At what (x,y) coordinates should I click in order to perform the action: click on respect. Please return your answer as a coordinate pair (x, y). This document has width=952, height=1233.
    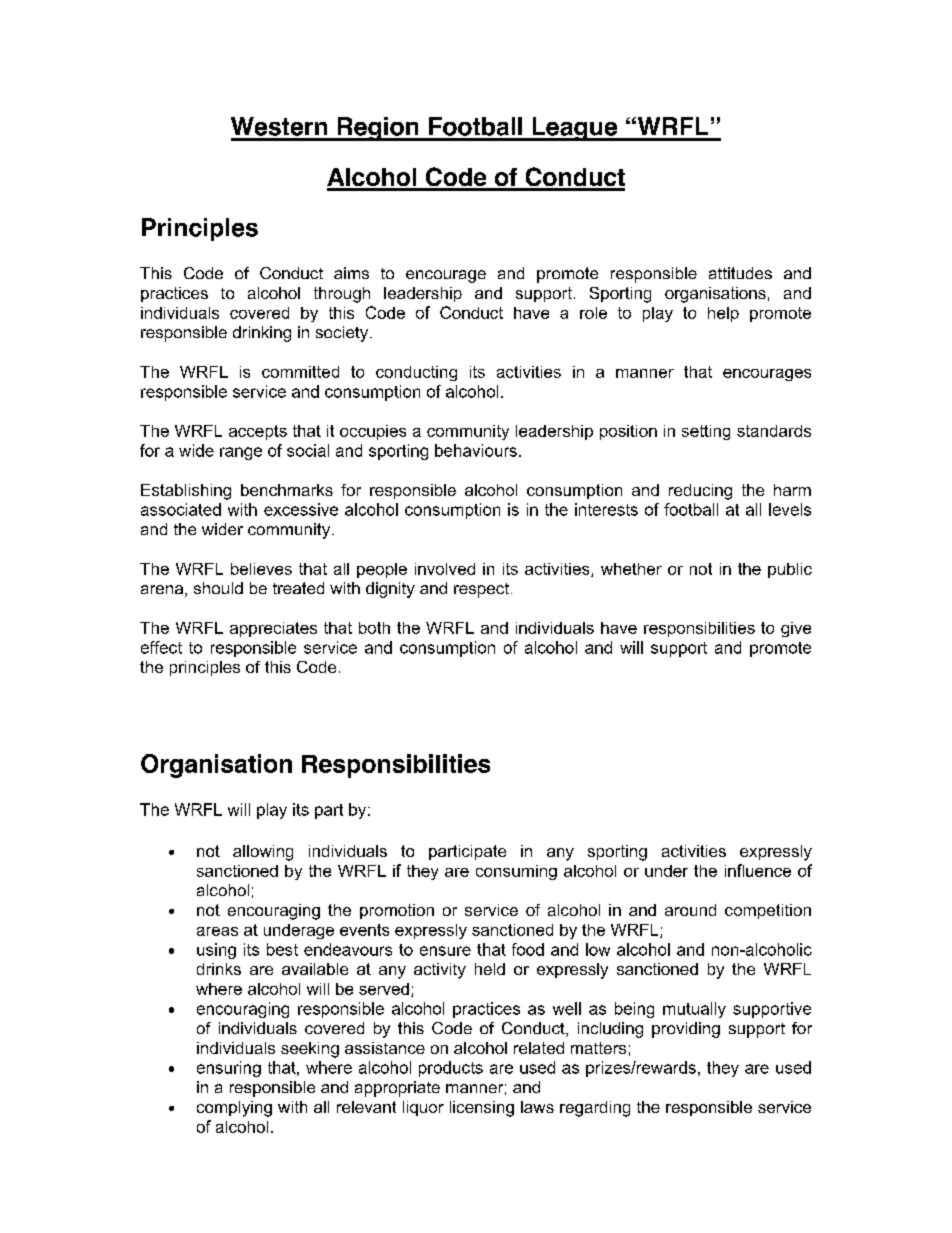
    Looking at the image, I should click on (481, 590).
